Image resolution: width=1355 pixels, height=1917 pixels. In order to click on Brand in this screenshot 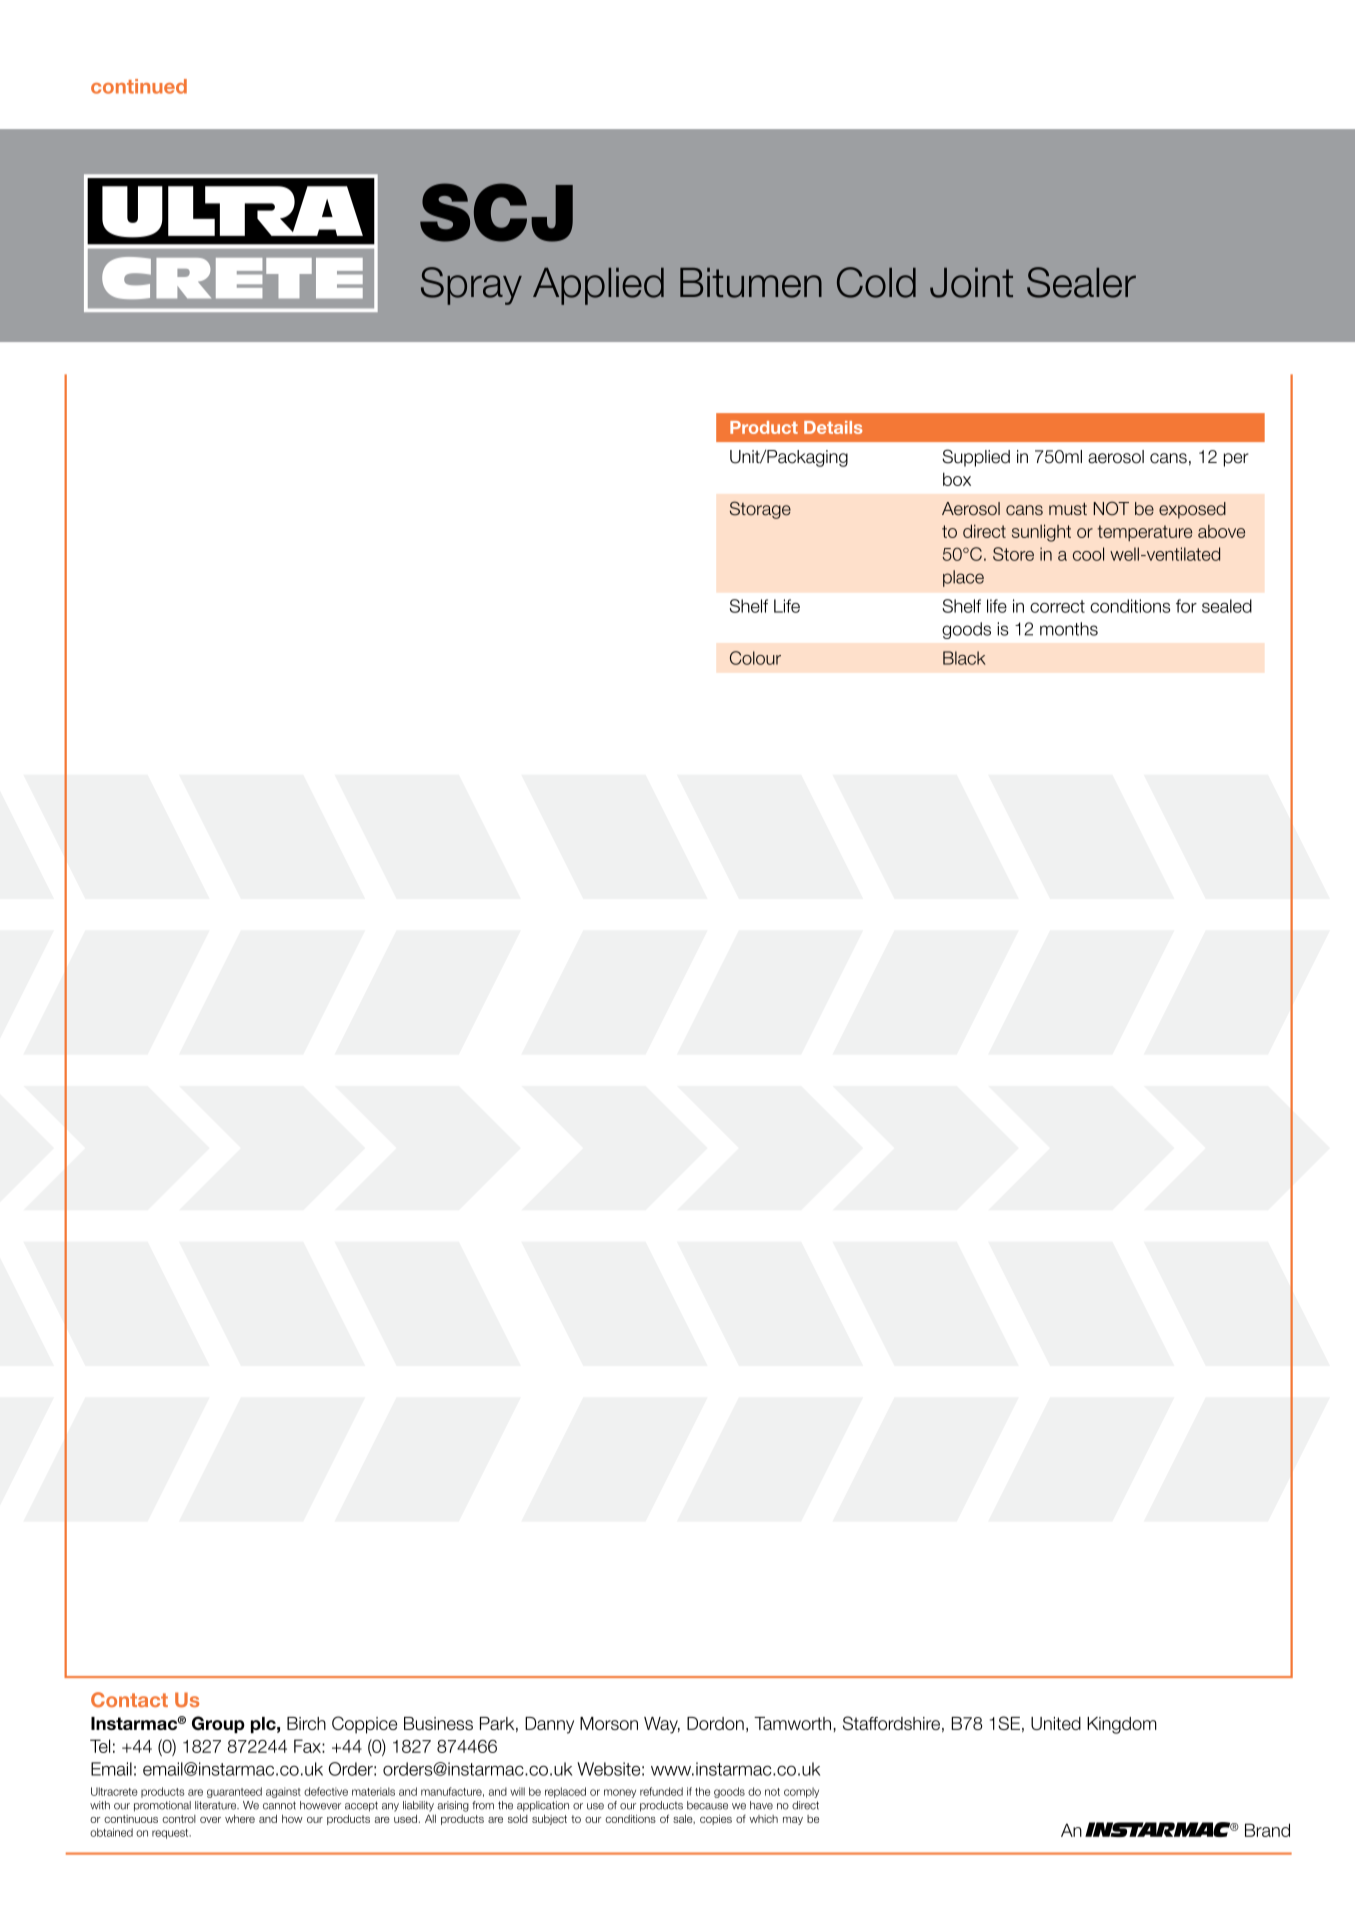, I will do `click(1267, 1830)`.
